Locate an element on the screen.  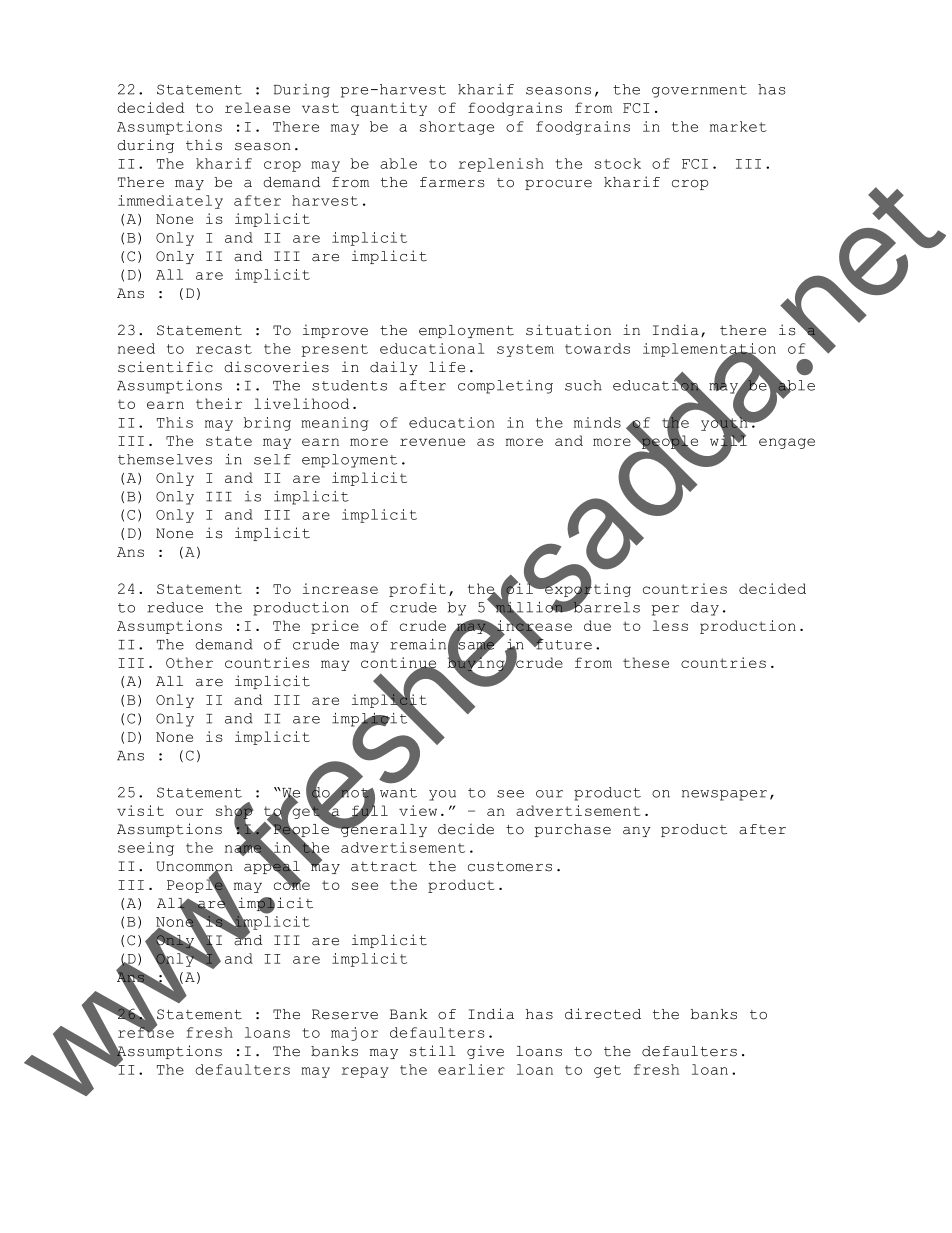
customers is located at coordinates (510, 867).
